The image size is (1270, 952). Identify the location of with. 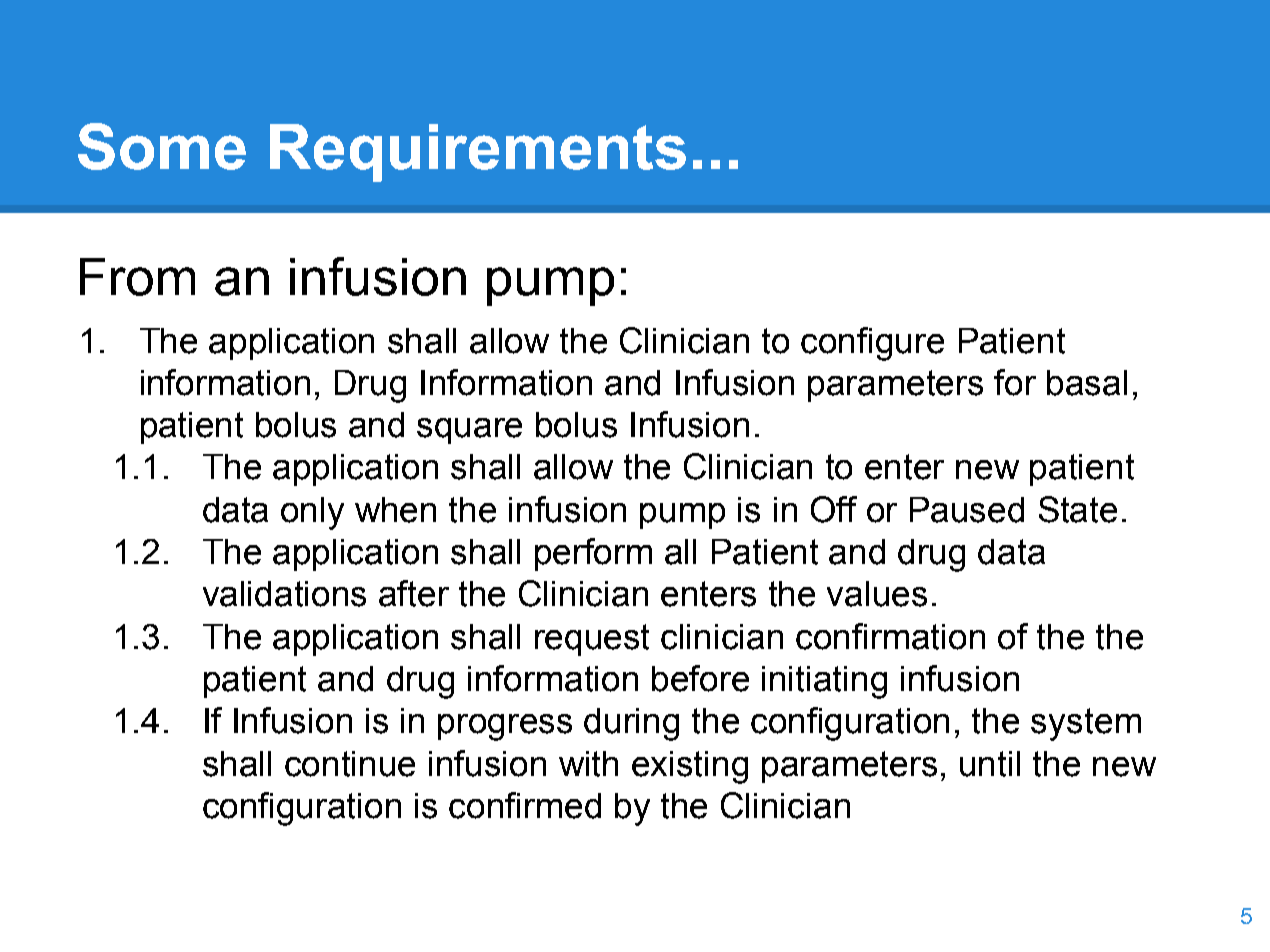
(588, 764).
